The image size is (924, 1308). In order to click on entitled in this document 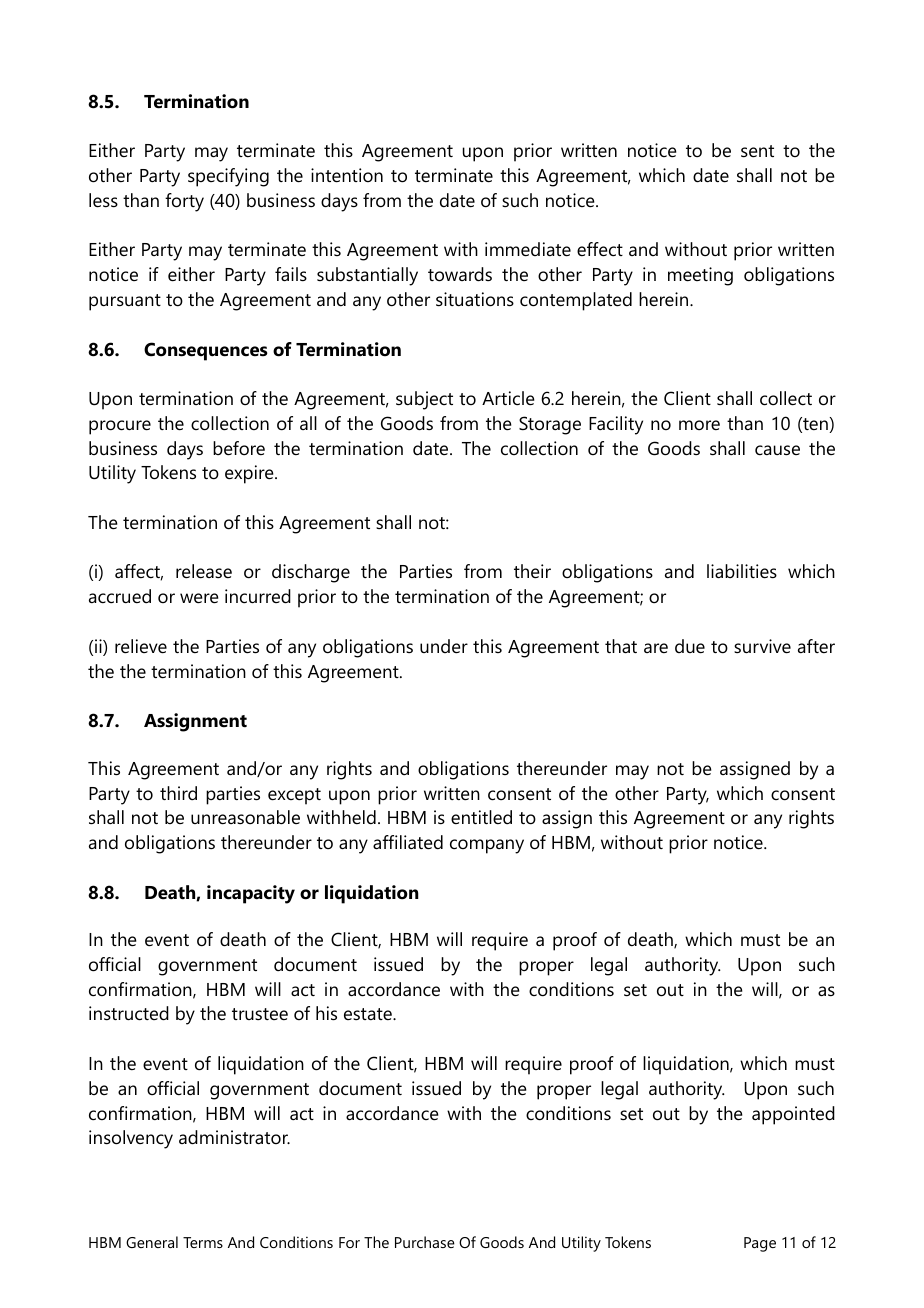, I will do `click(481, 817)`.
